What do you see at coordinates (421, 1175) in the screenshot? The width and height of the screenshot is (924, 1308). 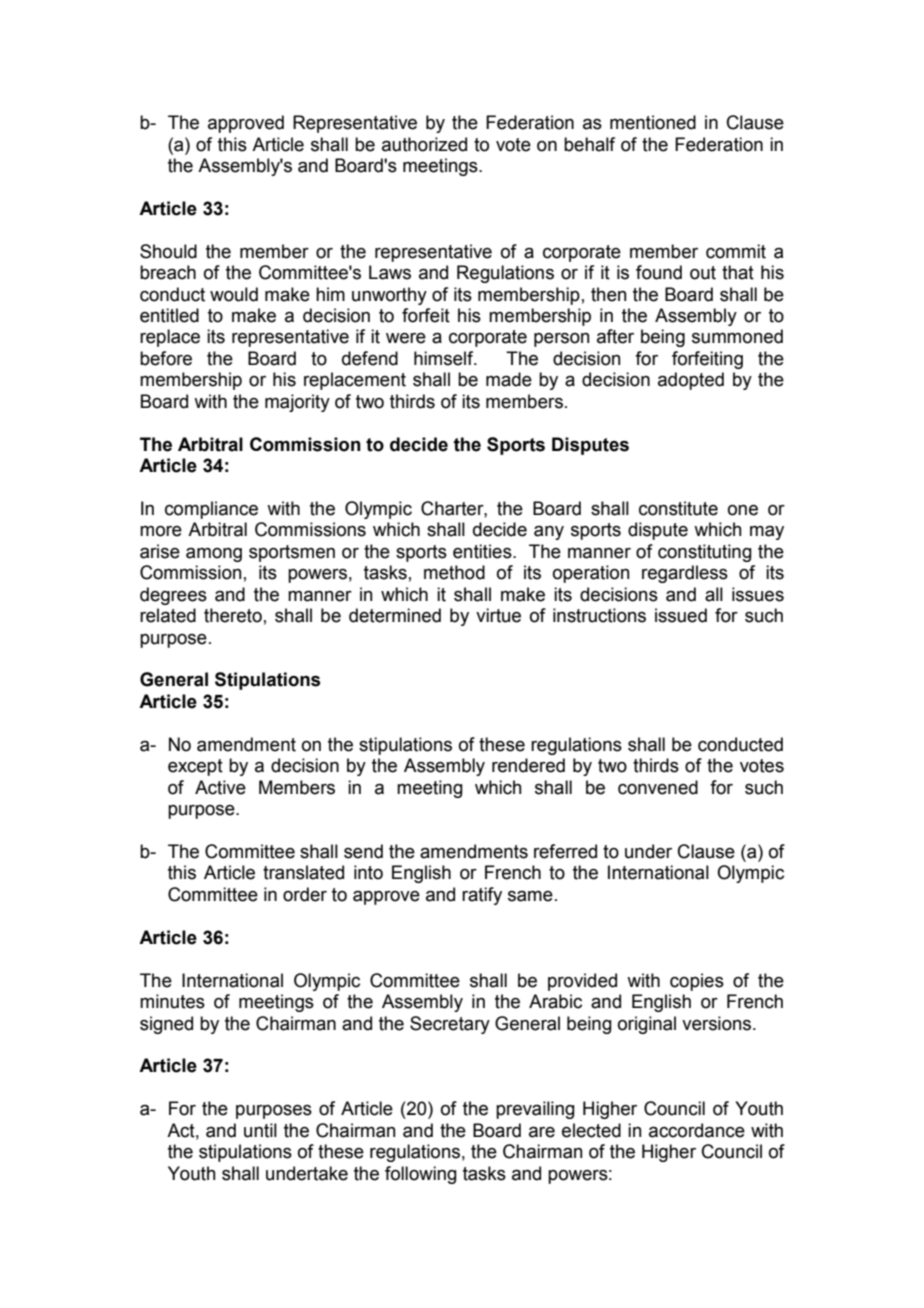 I see `following` at bounding box center [421, 1175].
